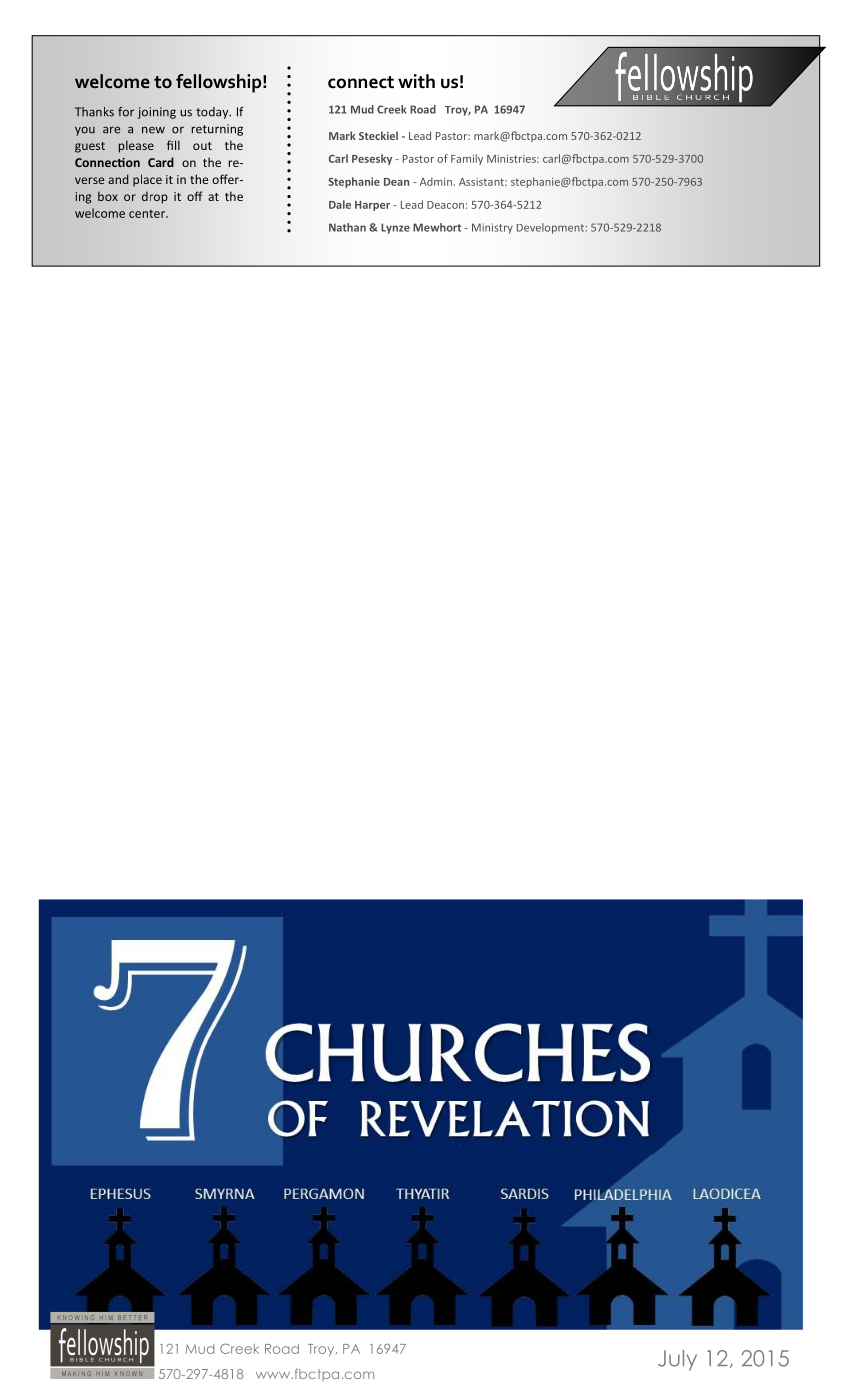 Image resolution: width=849 pixels, height=1400 pixels. I want to click on July, so click(677, 1360).
